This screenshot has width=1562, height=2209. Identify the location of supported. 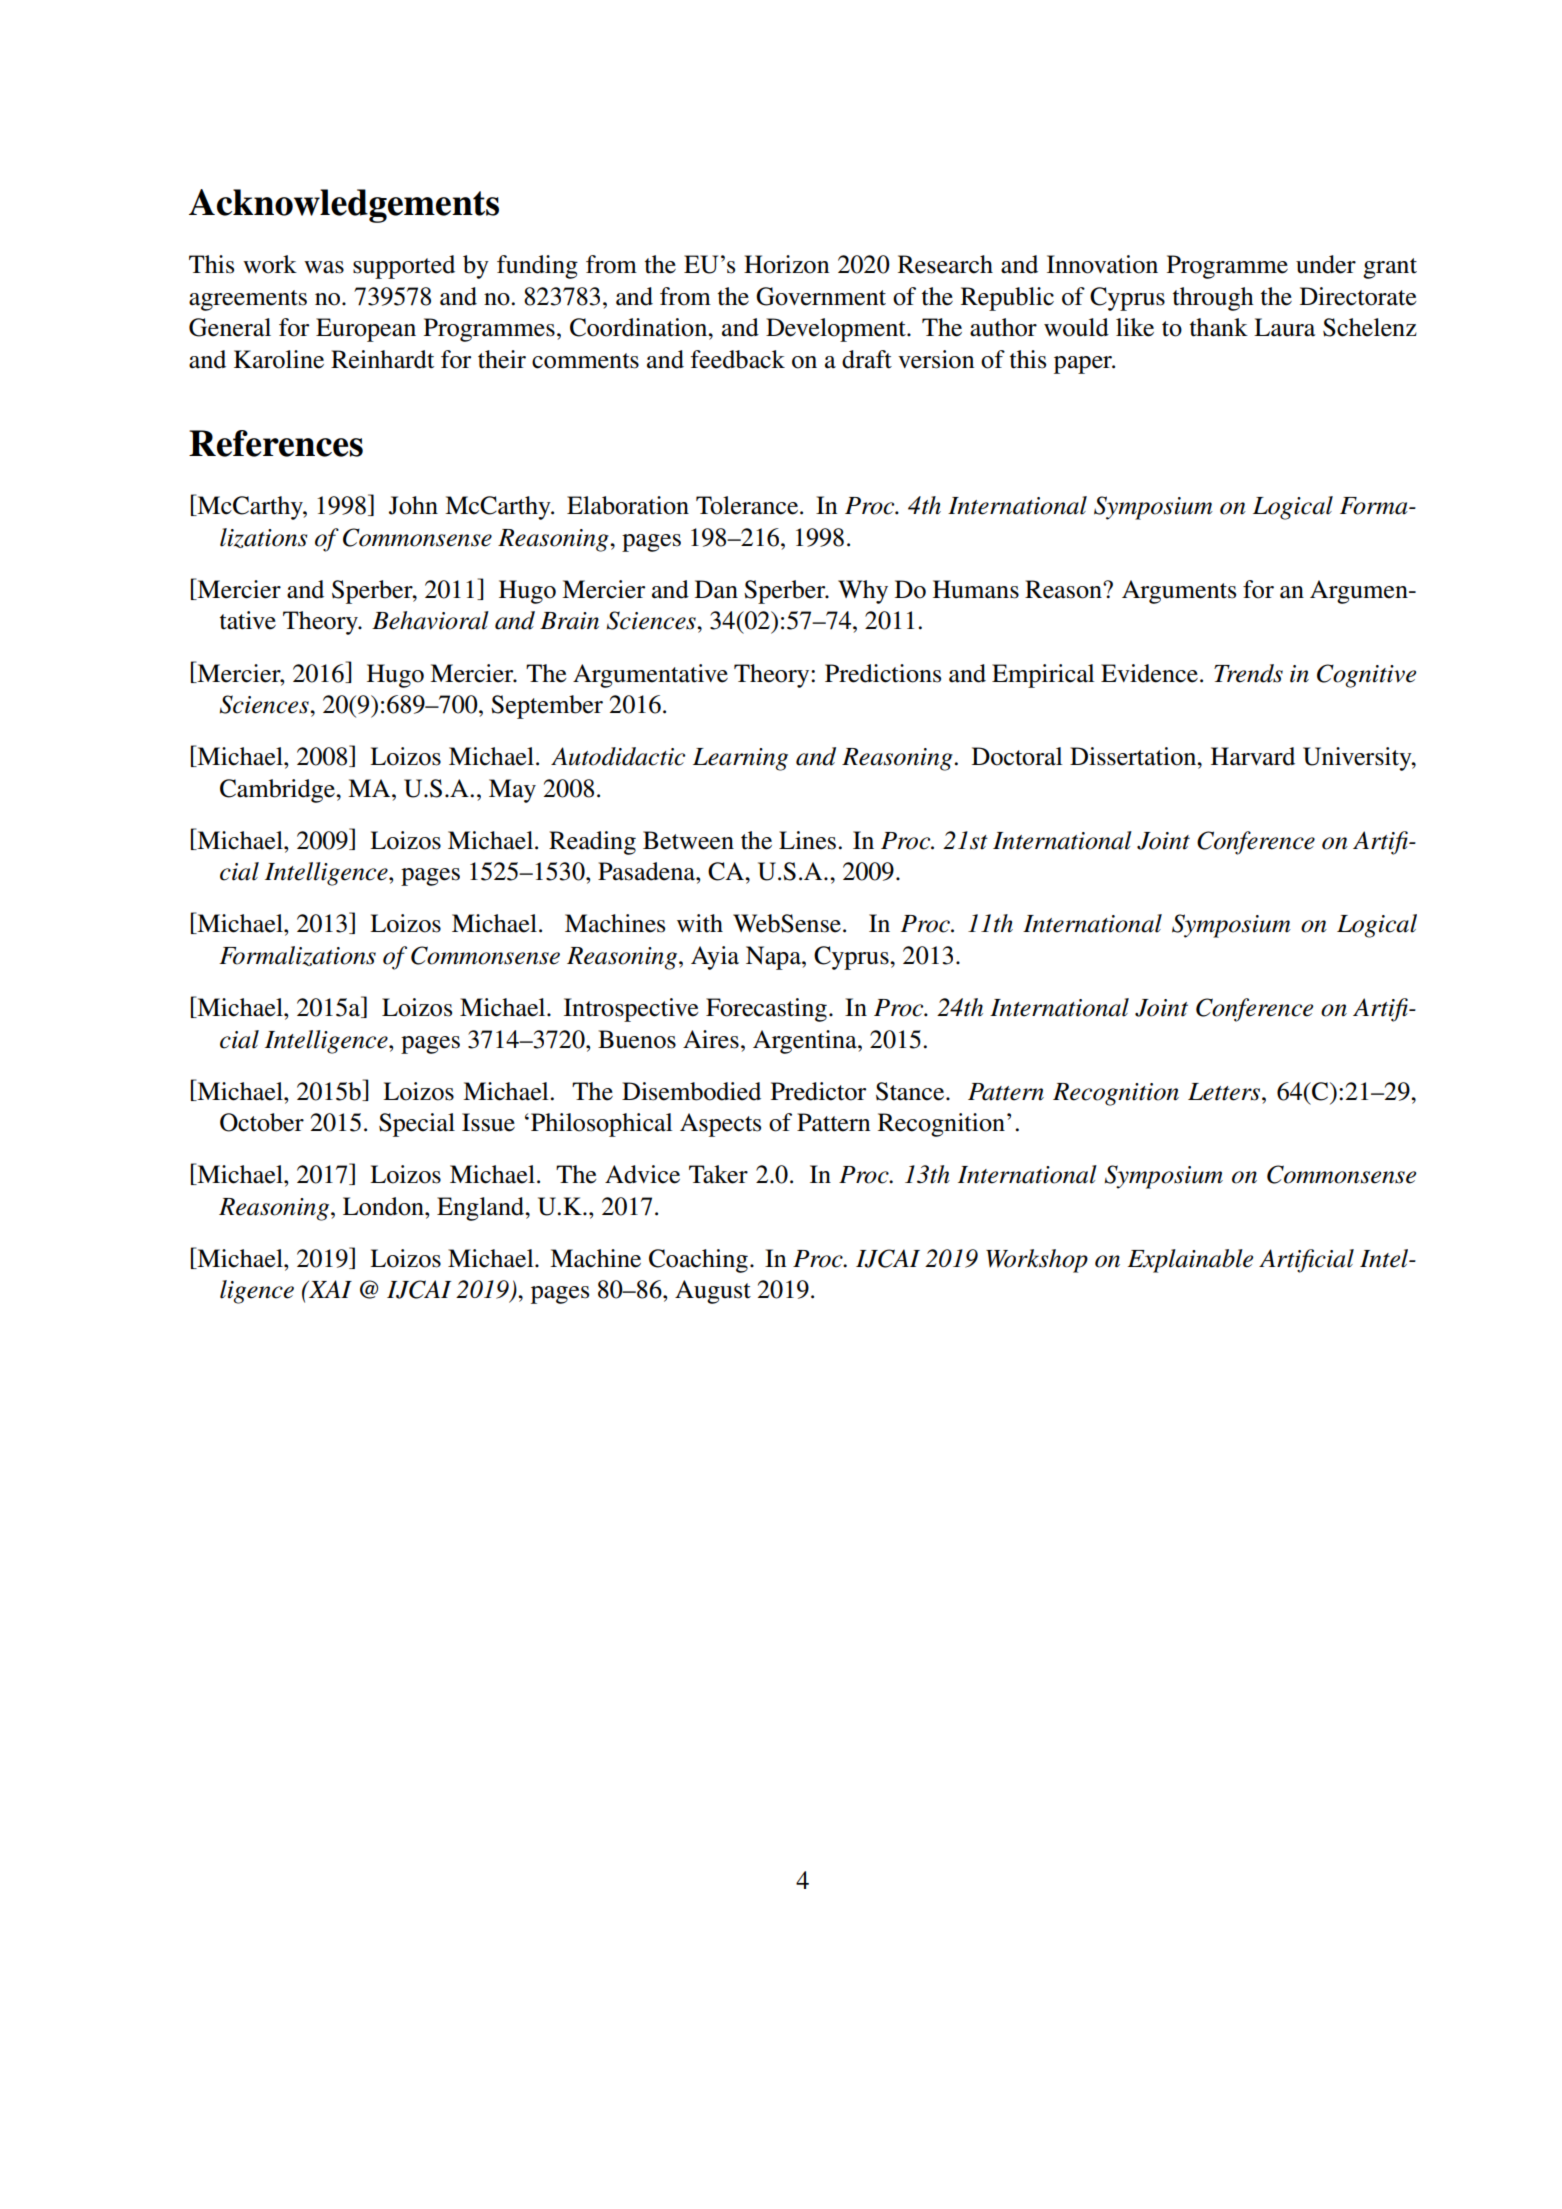
(404, 267).
